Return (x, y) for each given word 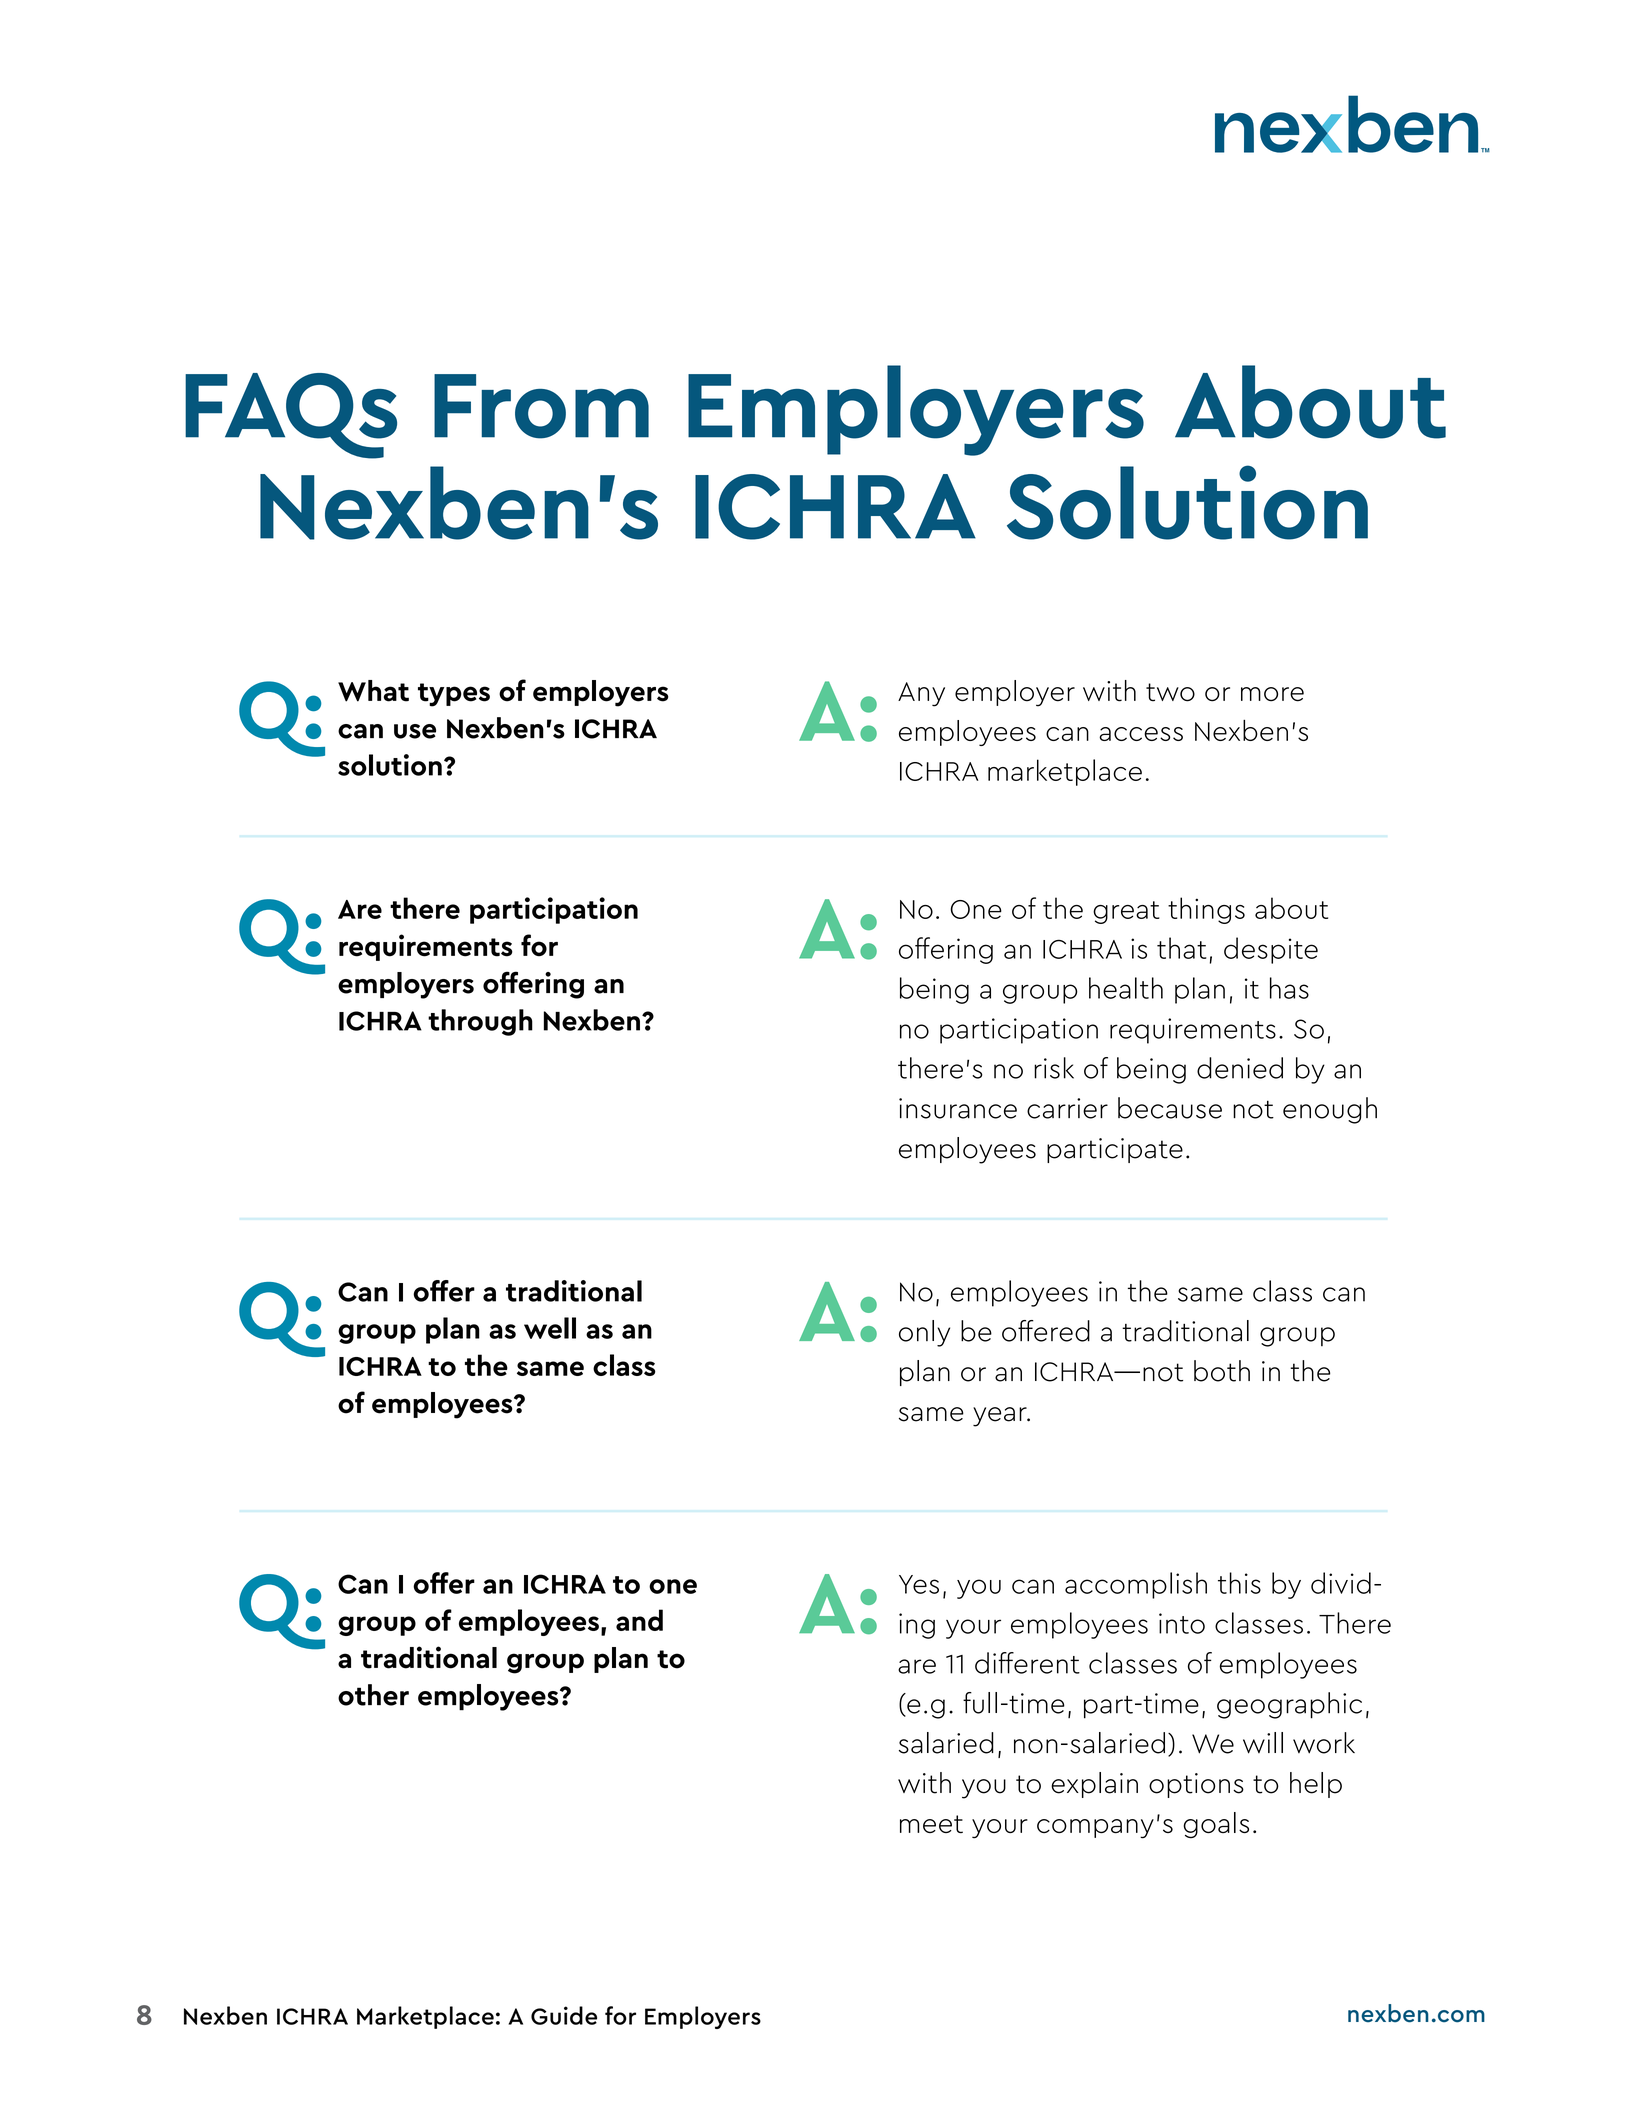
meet (931, 1824)
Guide (564, 2015)
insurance (958, 1108)
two (1170, 692)
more (1272, 694)
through (480, 1022)
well (550, 1328)
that (1182, 948)
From (541, 406)
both (1222, 1371)
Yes (919, 1584)
